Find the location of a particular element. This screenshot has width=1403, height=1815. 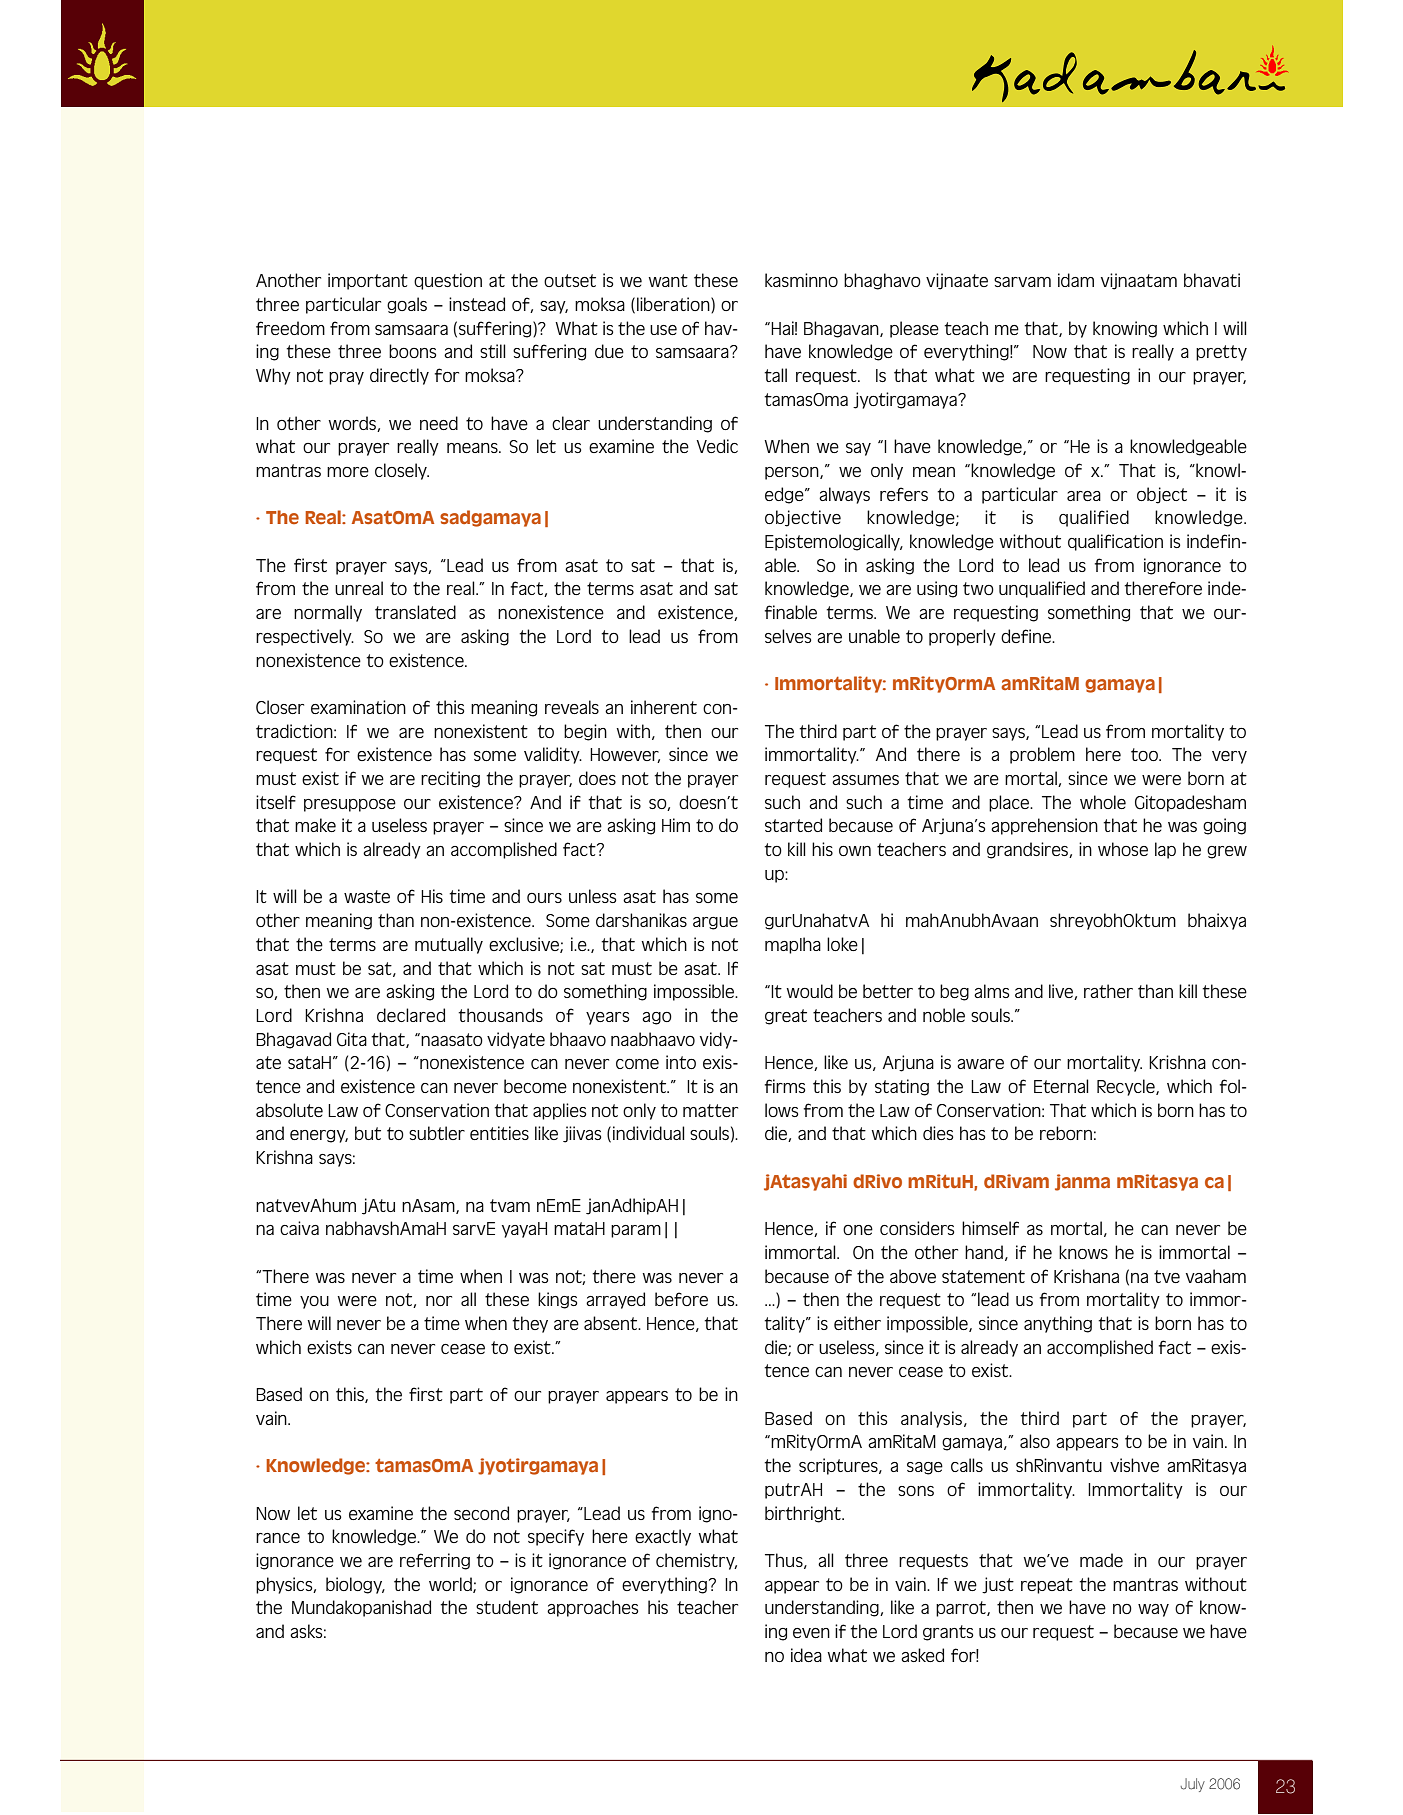

anything is located at coordinates (1058, 1324).
